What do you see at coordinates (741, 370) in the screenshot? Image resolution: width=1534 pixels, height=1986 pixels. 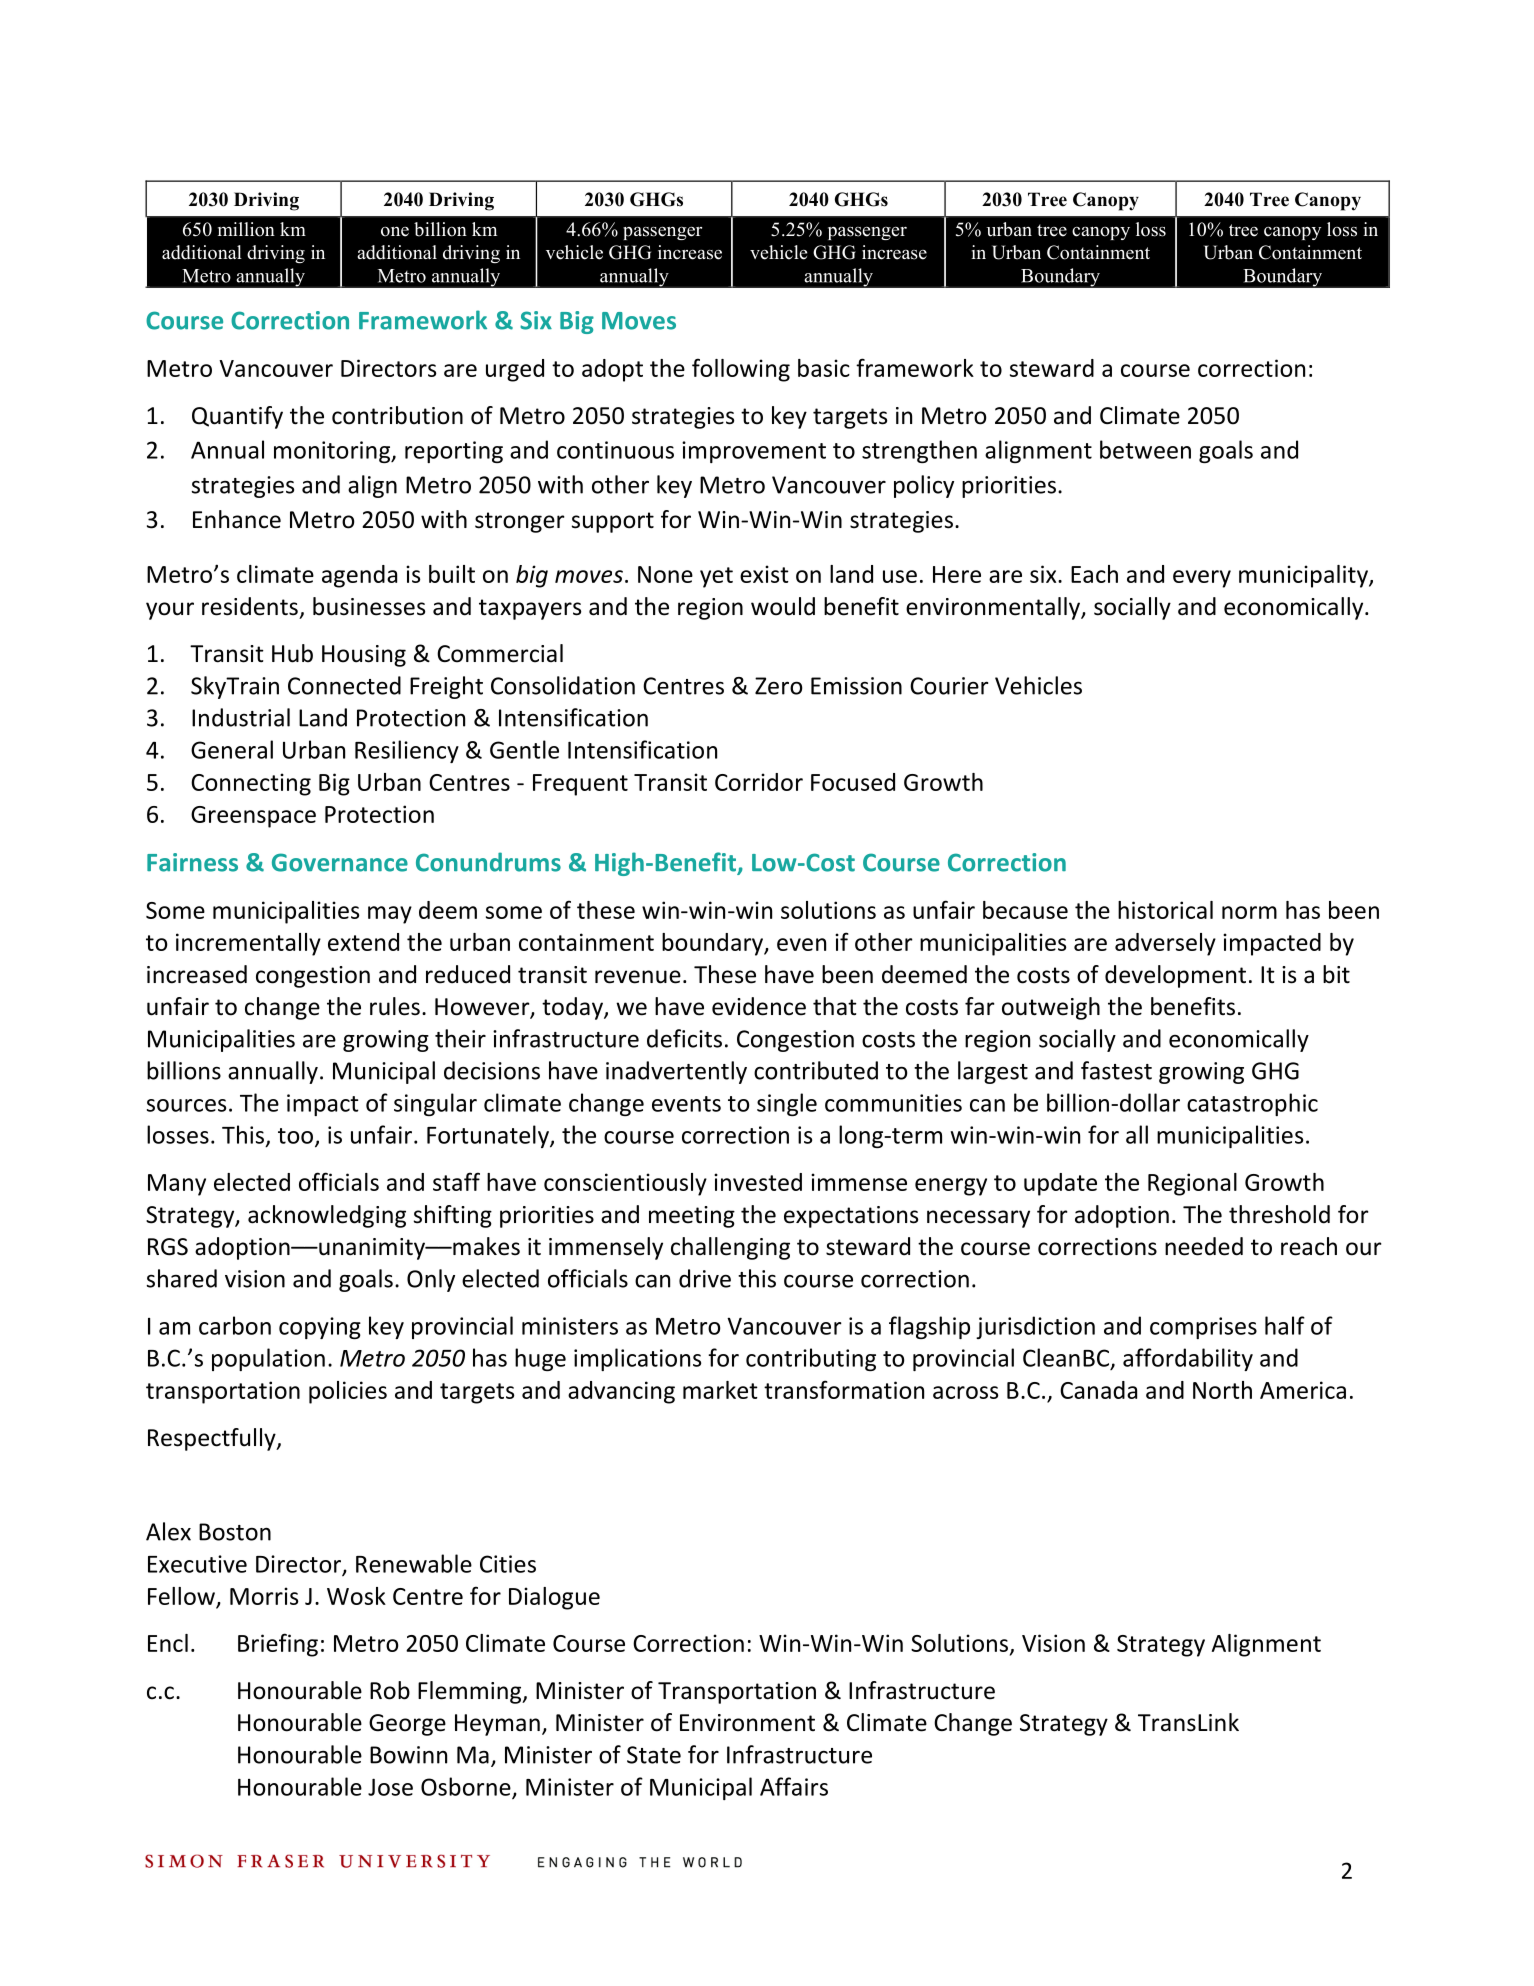 I see `following` at bounding box center [741, 370].
